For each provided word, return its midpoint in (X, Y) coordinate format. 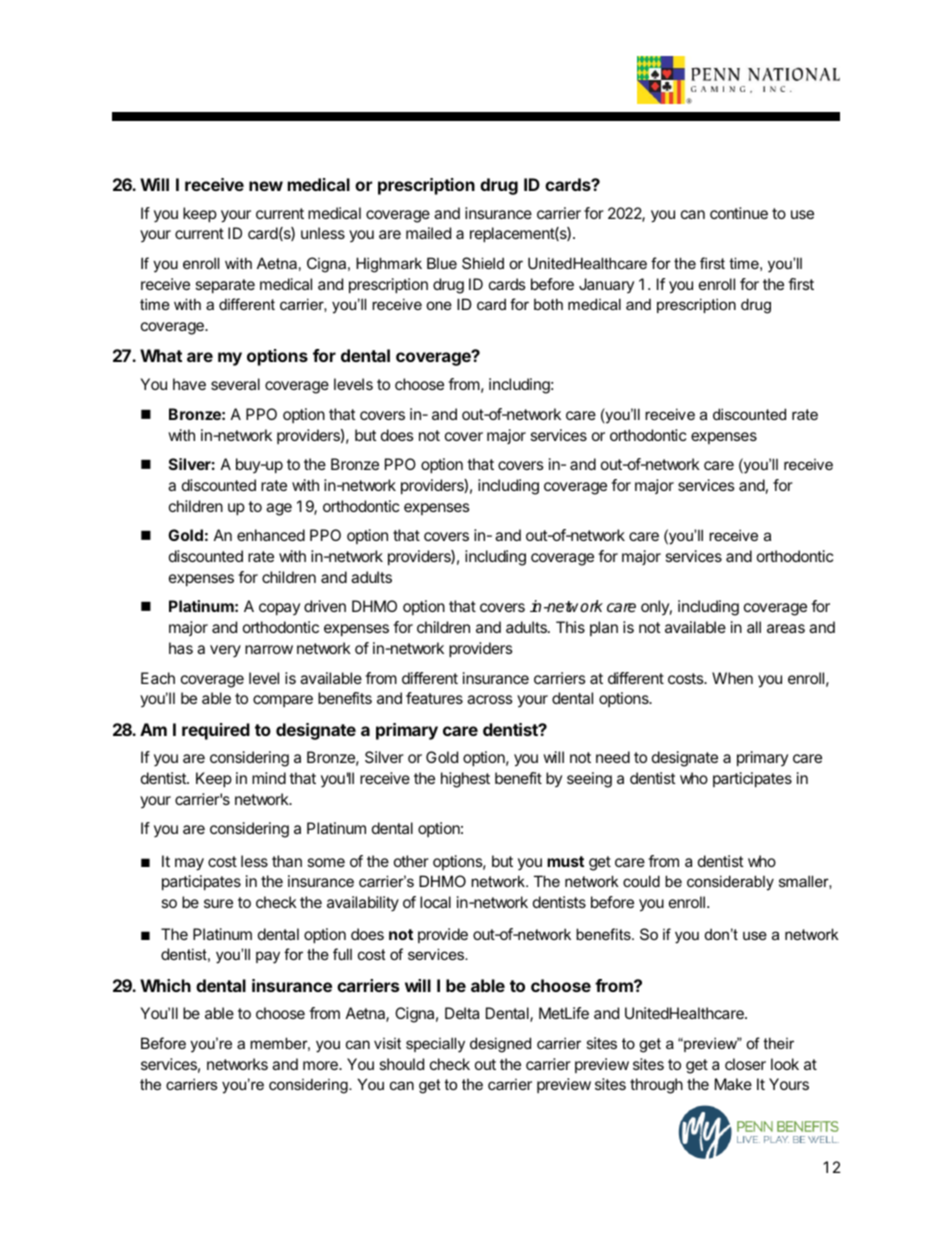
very (225, 651)
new (266, 186)
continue (739, 213)
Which (165, 985)
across (490, 699)
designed (500, 1045)
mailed (428, 233)
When (732, 678)
